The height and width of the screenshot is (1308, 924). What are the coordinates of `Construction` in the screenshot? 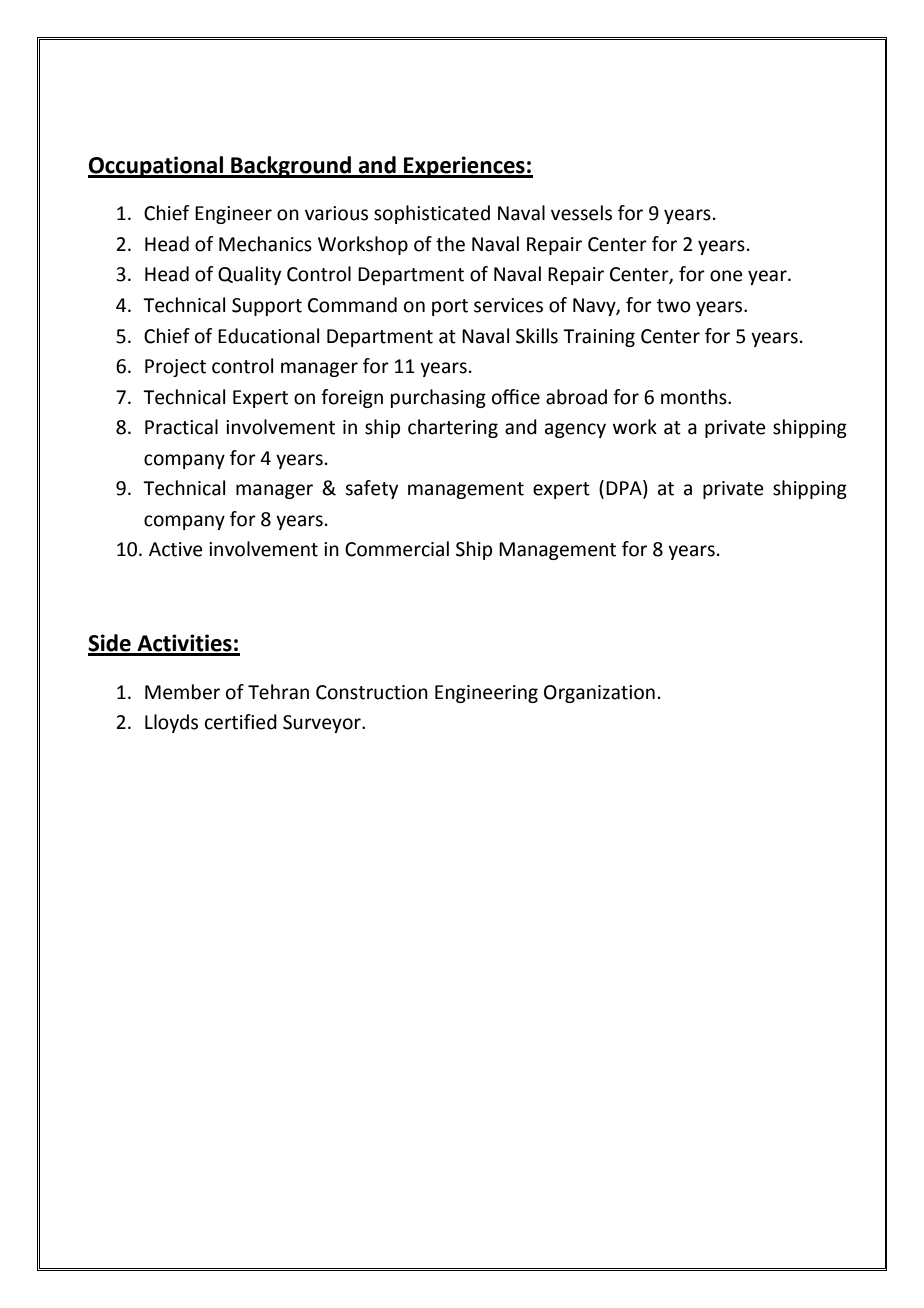 It's located at (372, 692).
